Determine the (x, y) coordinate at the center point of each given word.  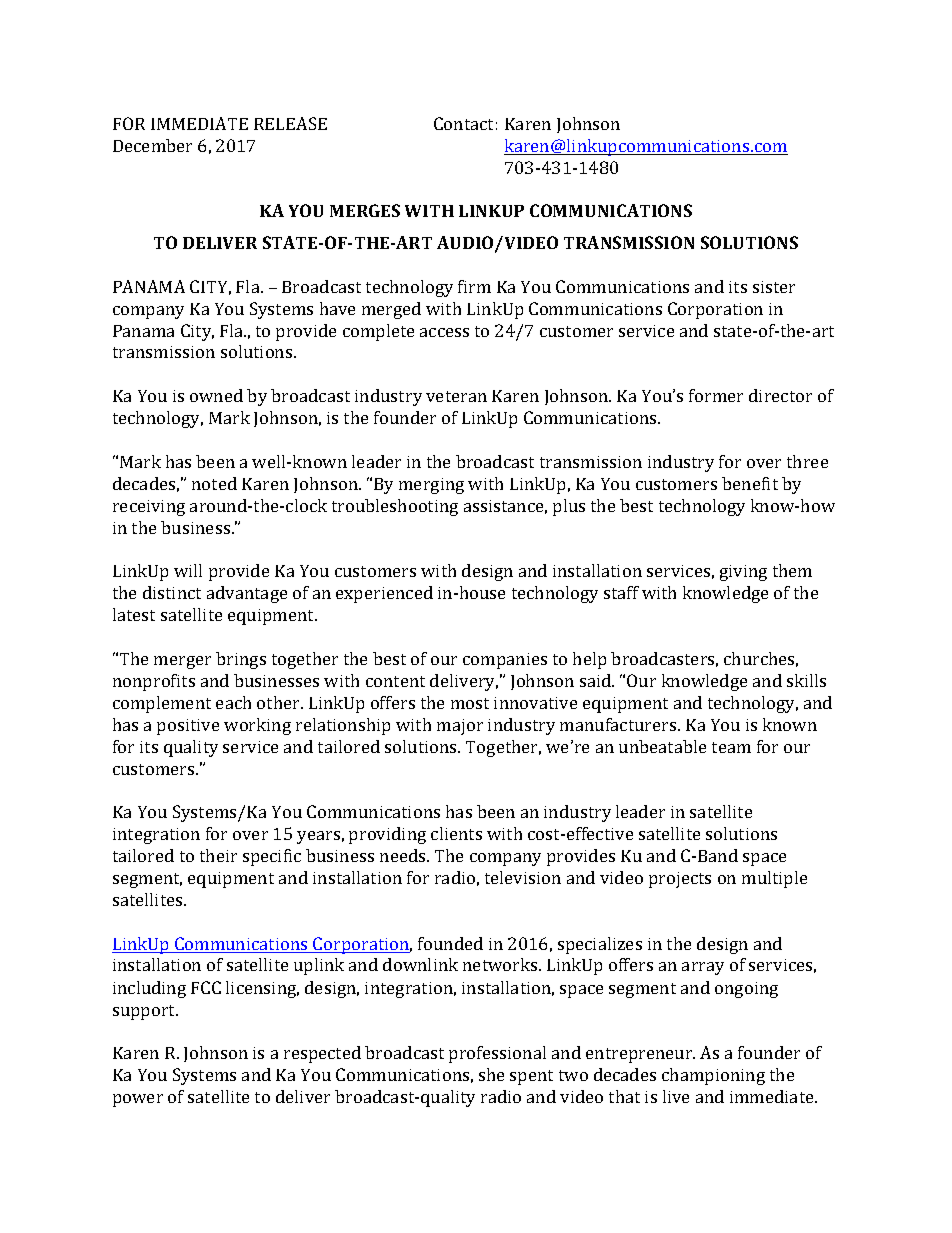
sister (774, 287)
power (138, 1100)
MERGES (365, 210)
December (152, 145)
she (491, 1074)
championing (713, 1076)
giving (743, 573)
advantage (247, 594)
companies (505, 661)
